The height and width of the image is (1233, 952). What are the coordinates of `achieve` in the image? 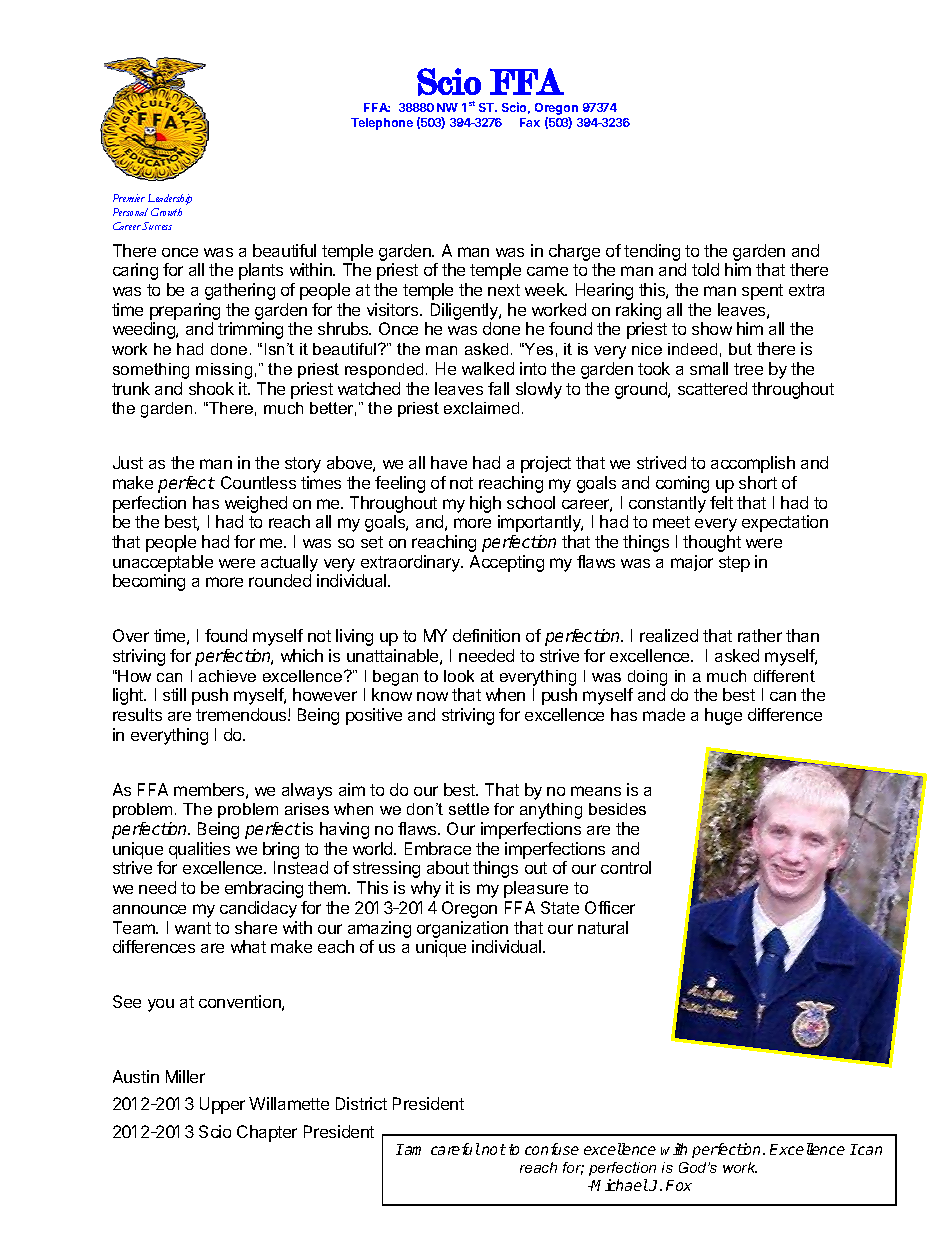 It's located at (227, 676).
